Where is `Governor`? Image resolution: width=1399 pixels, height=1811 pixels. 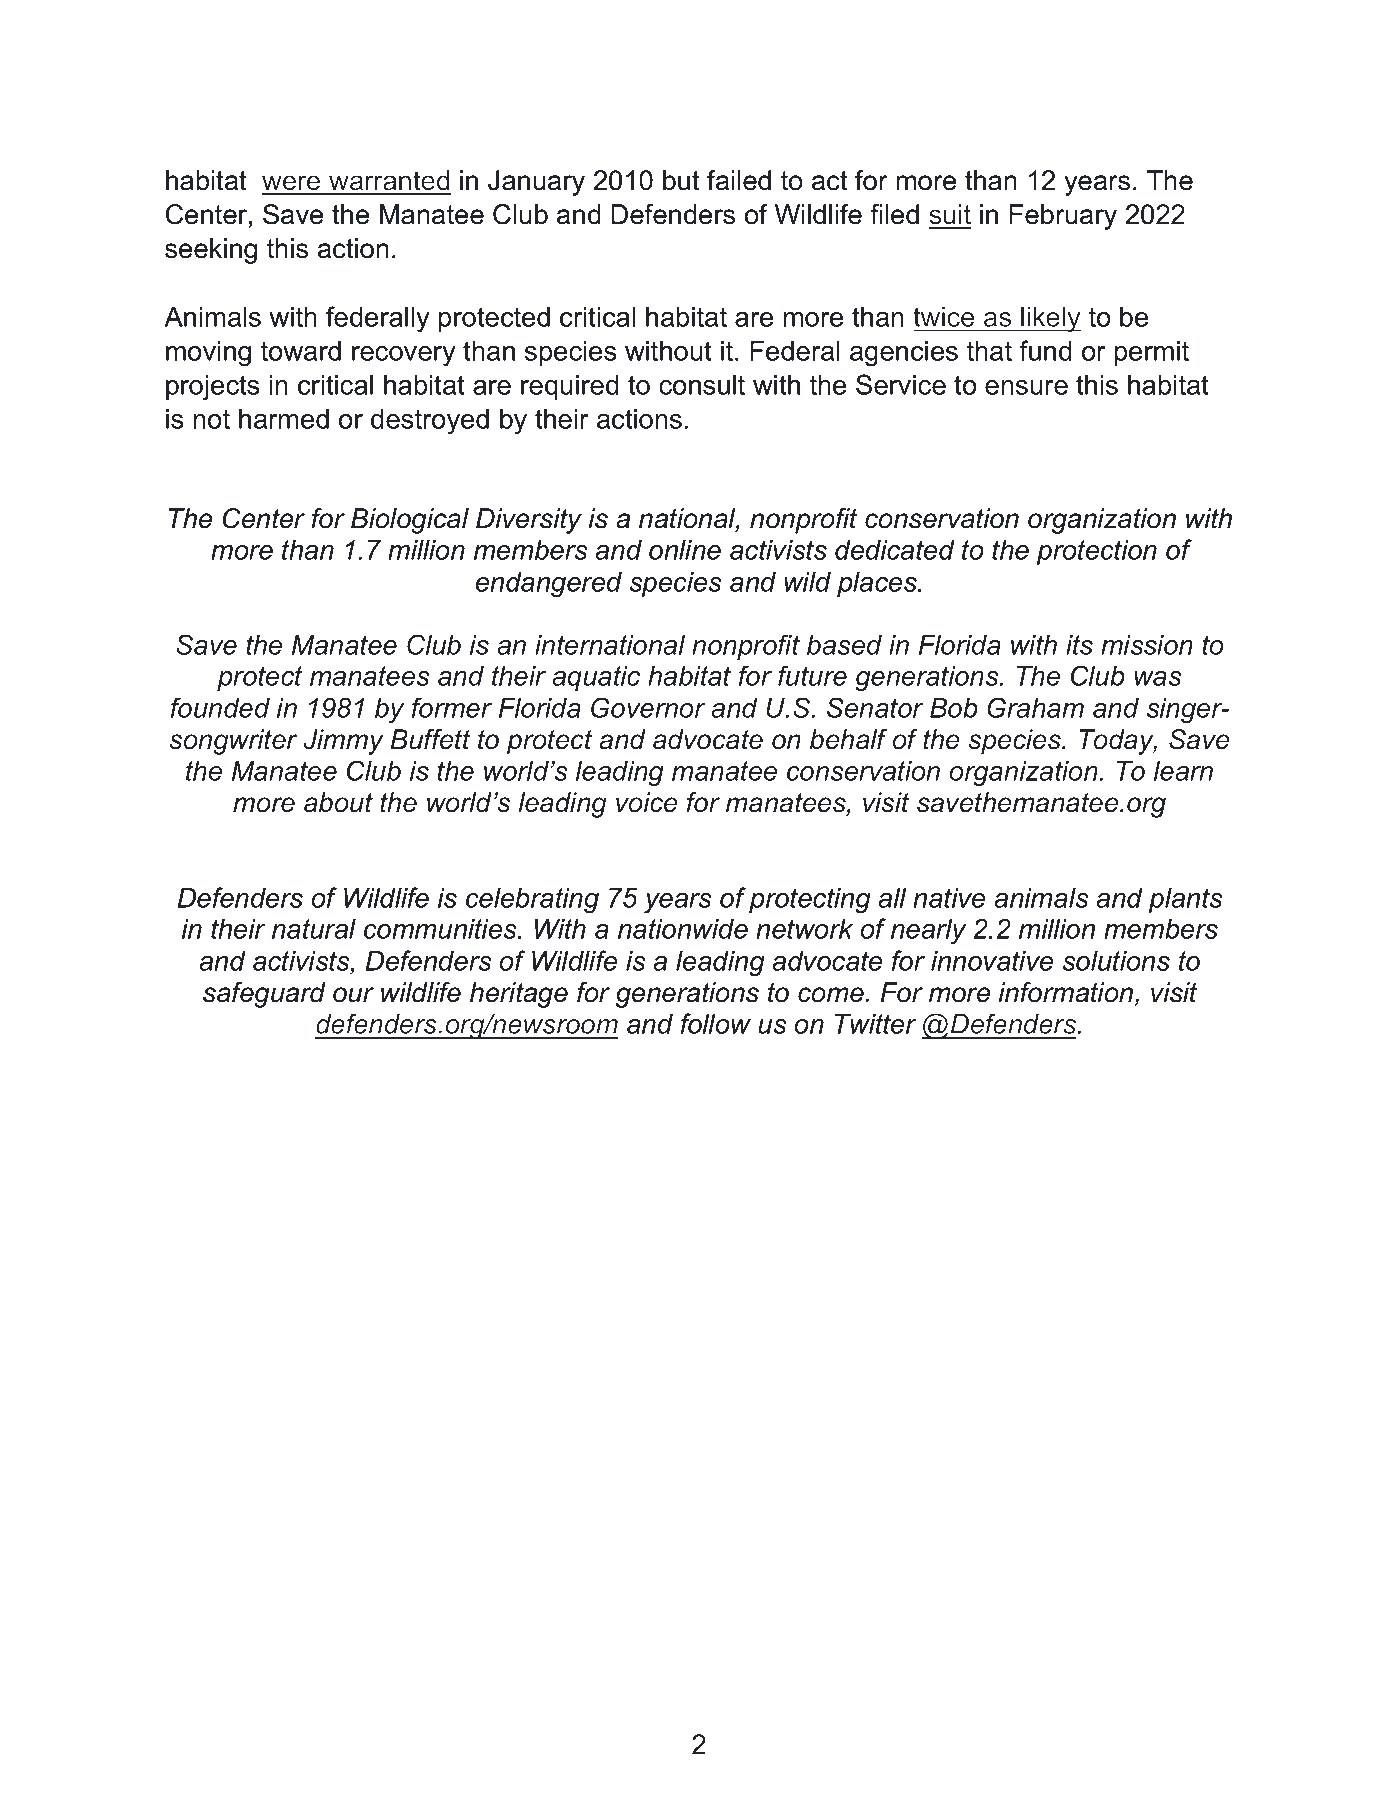
Governor is located at coordinates (648, 707).
